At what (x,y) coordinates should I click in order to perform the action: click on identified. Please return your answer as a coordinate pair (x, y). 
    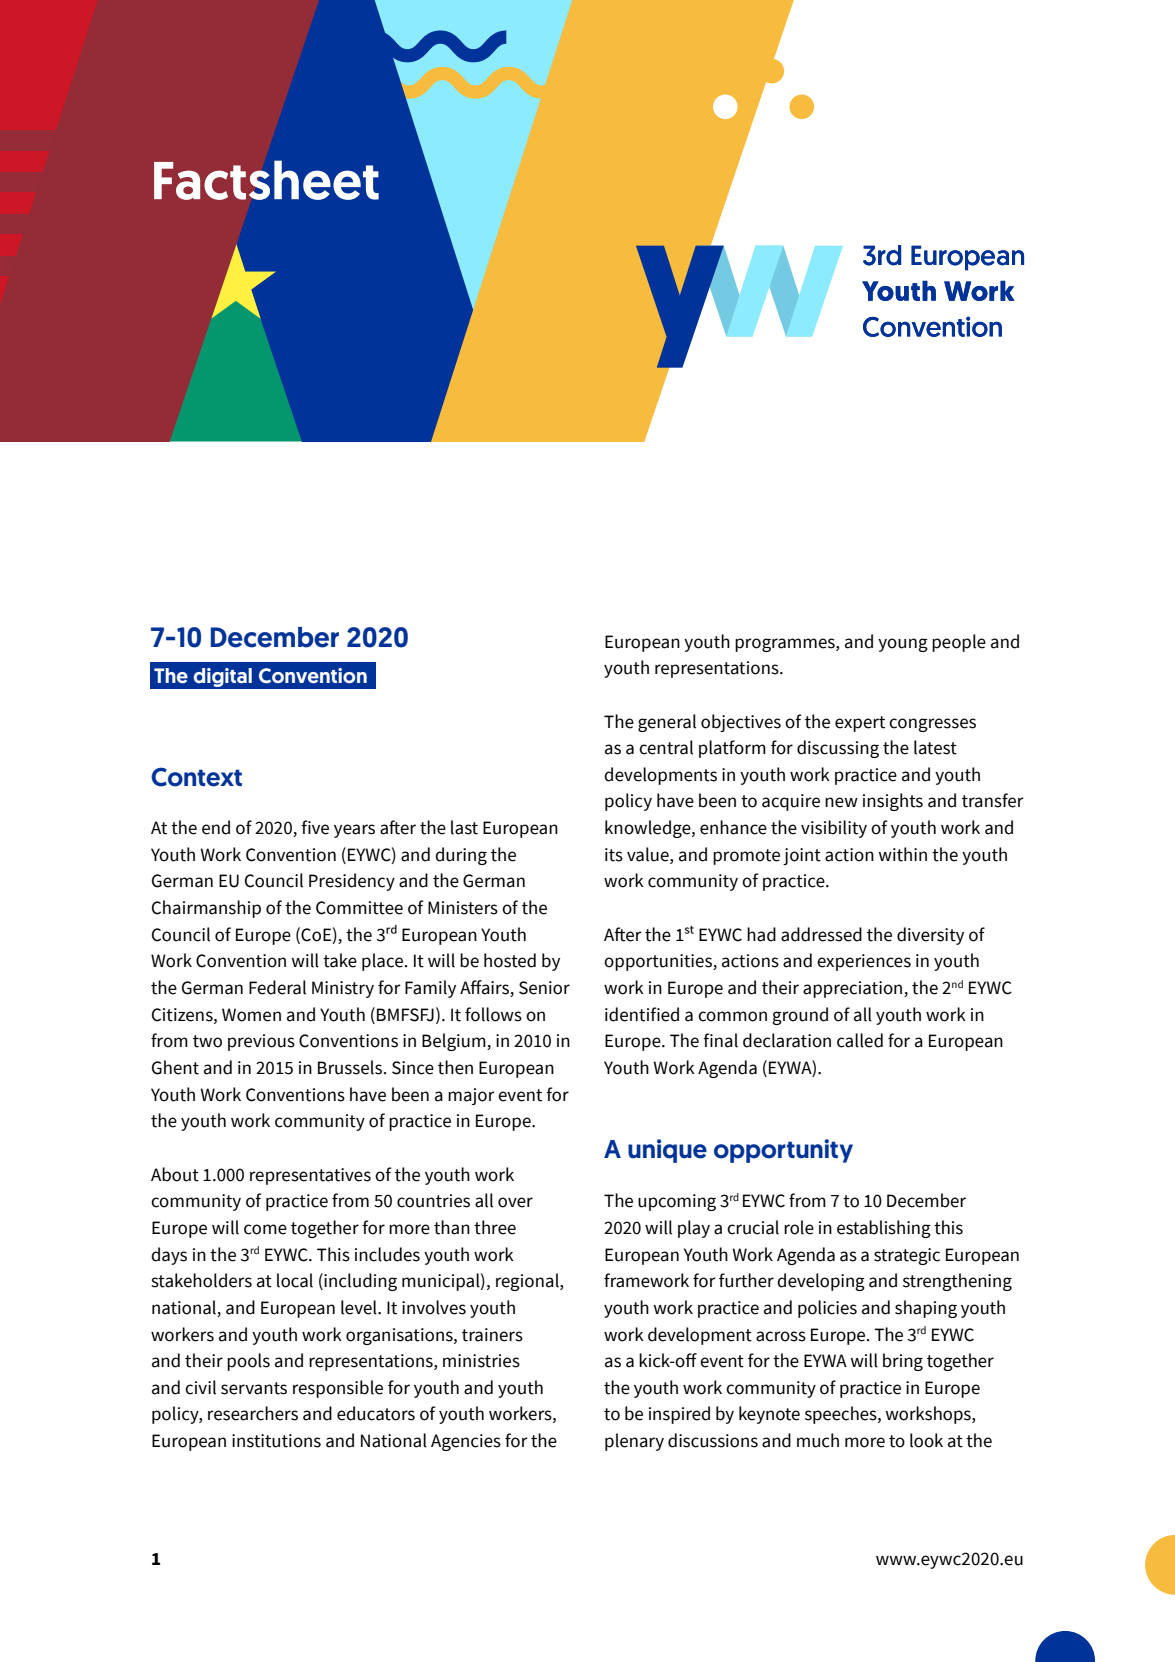
    Looking at the image, I should click on (642, 1014).
